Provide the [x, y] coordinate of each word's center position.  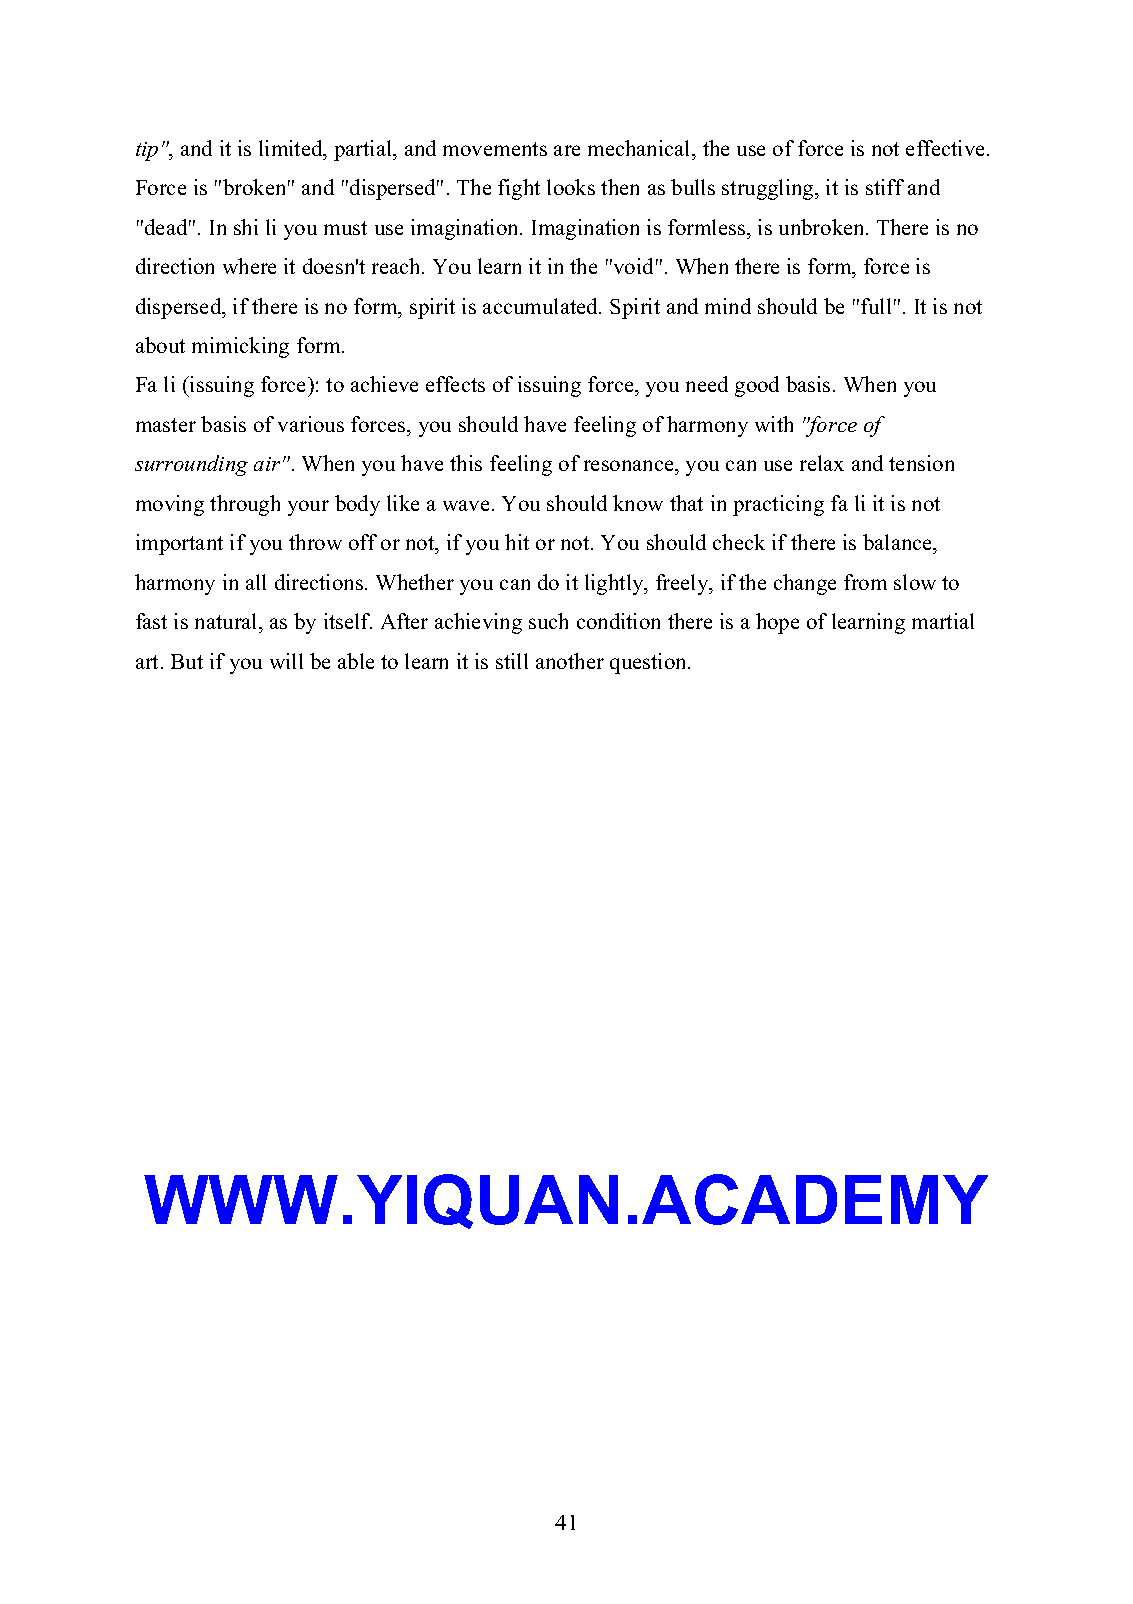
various [311, 424]
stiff [885, 187]
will [286, 661]
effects [455, 384]
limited [292, 148]
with [774, 424]
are [567, 150]
